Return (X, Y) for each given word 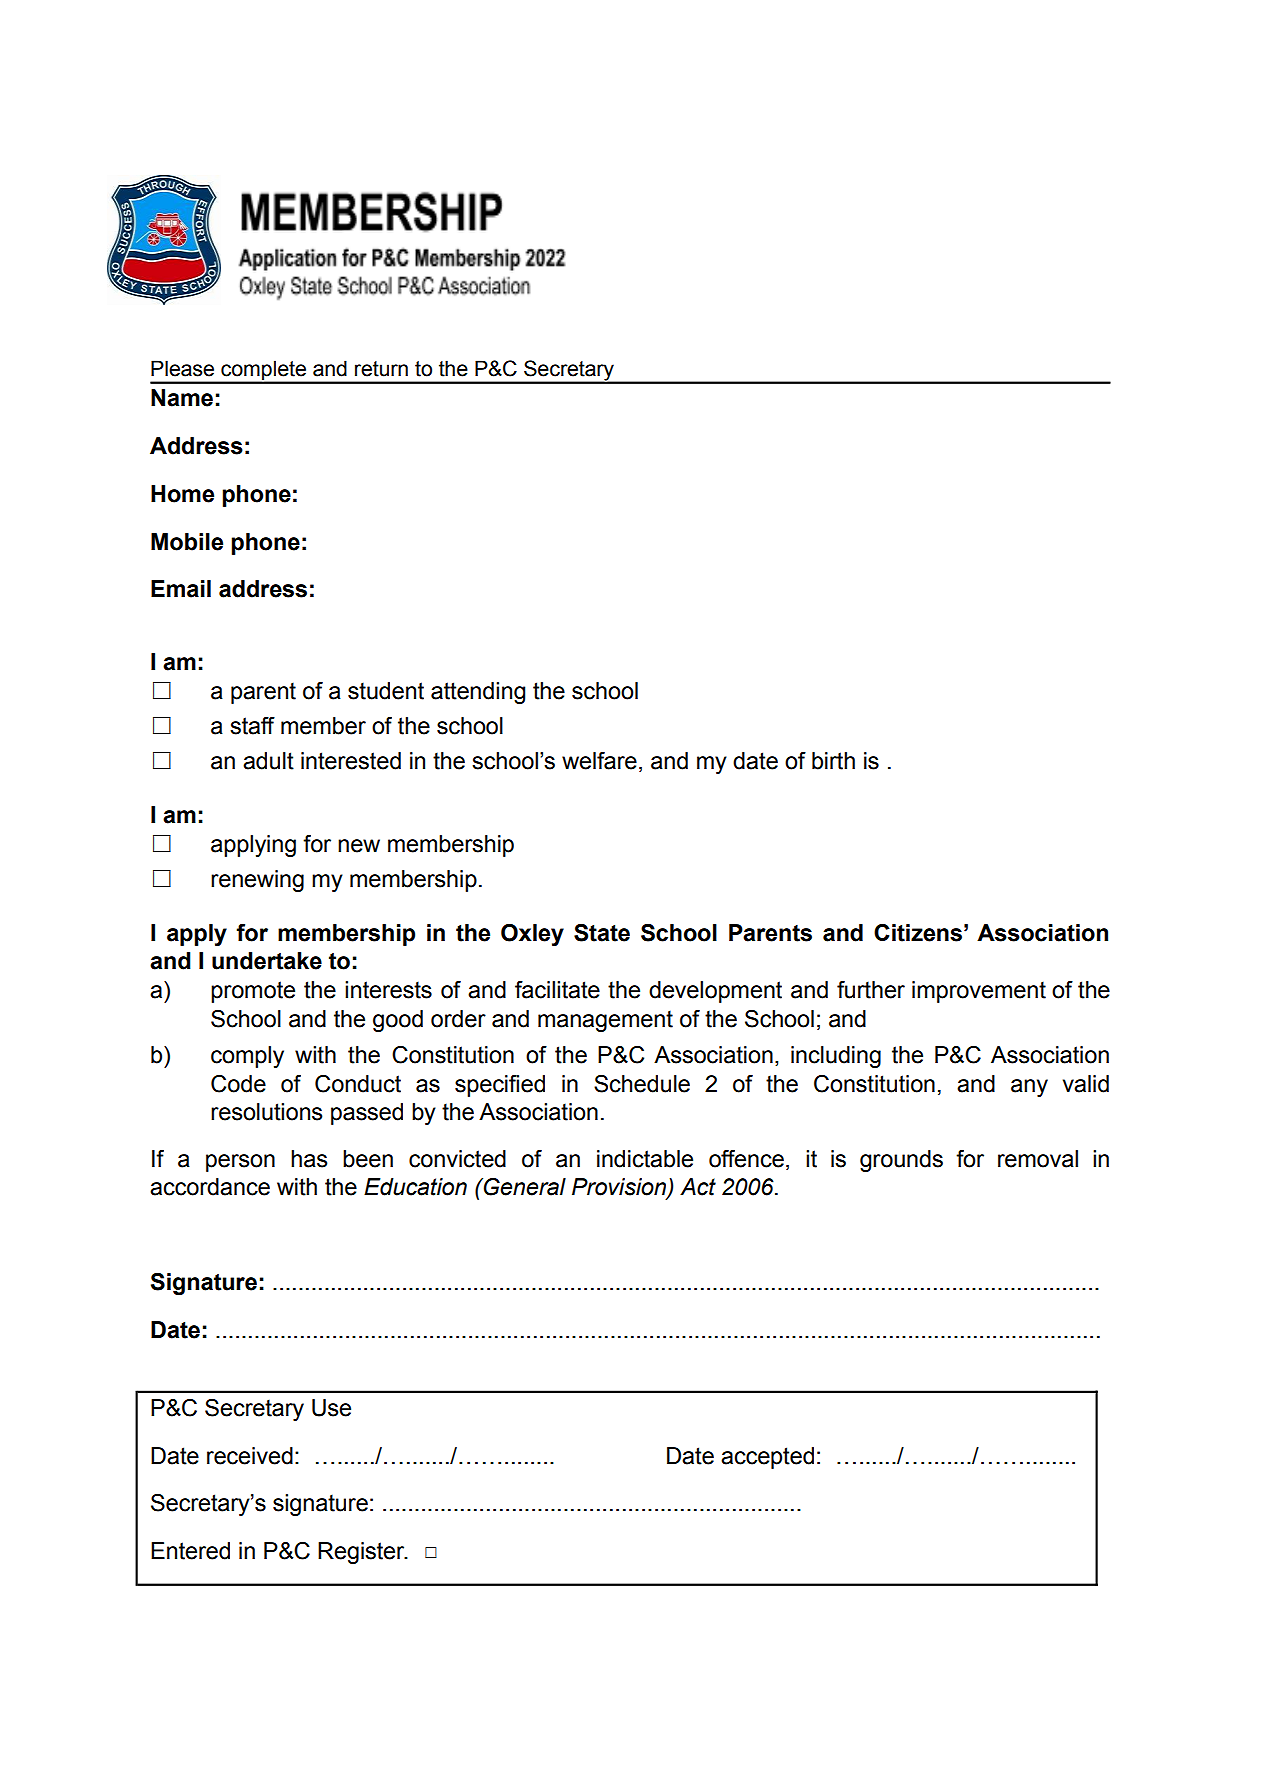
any (1029, 1088)
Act (698, 1187)
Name (182, 398)
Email (181, 589)
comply (247, 1057)
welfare (599, 761)
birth (833, 761)
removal (1038, 1159)
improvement (979, 992)
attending (478, 693)
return (381, 369)
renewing (257, 881)
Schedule (642, 1084)
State (602, 933)
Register (362, 1553)
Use (331, 1408)
